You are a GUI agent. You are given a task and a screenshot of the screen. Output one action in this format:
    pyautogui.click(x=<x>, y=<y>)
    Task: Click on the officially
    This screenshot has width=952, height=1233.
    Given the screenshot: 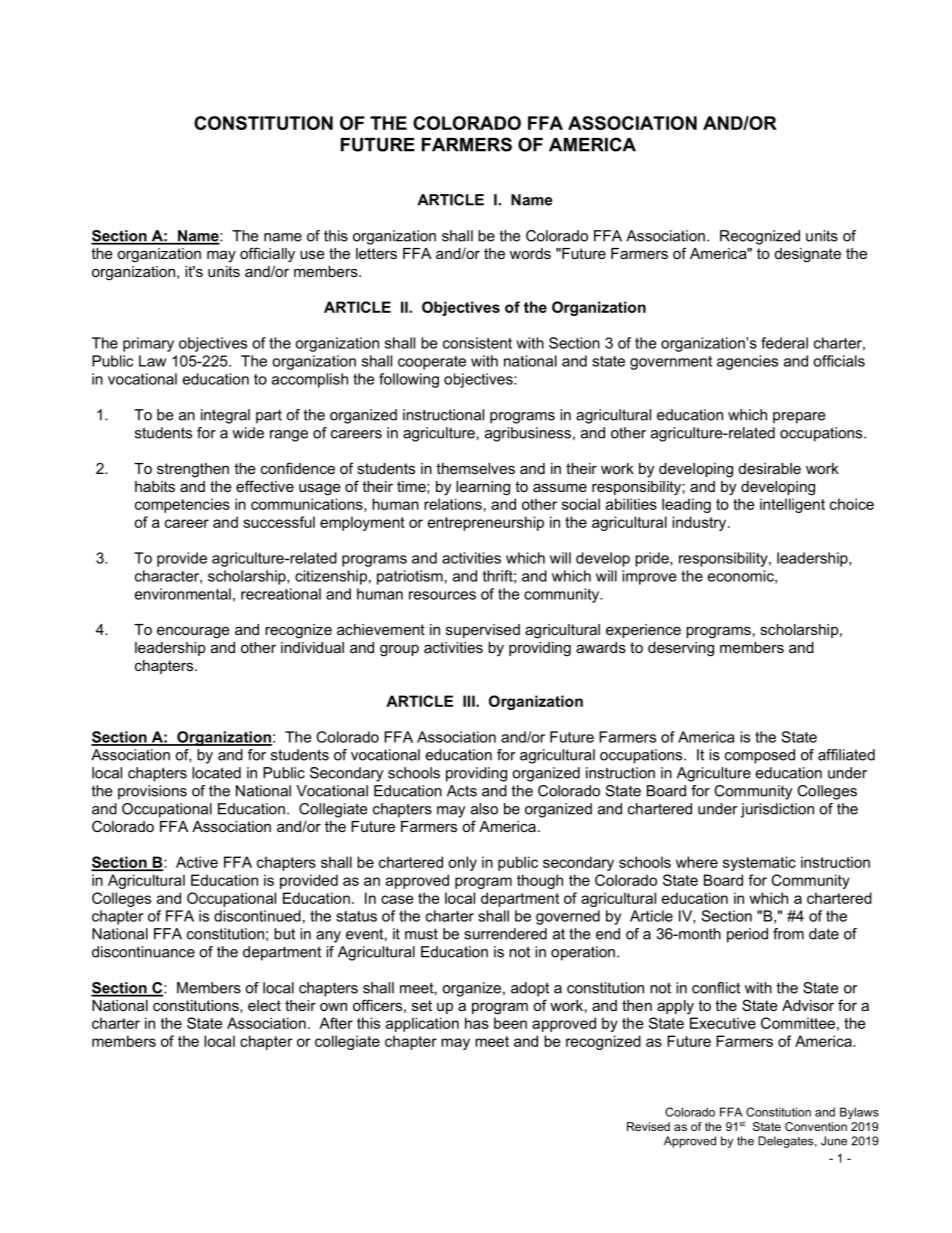 What is the action you would take?
    pyautogui.click(x=267, y=255)
